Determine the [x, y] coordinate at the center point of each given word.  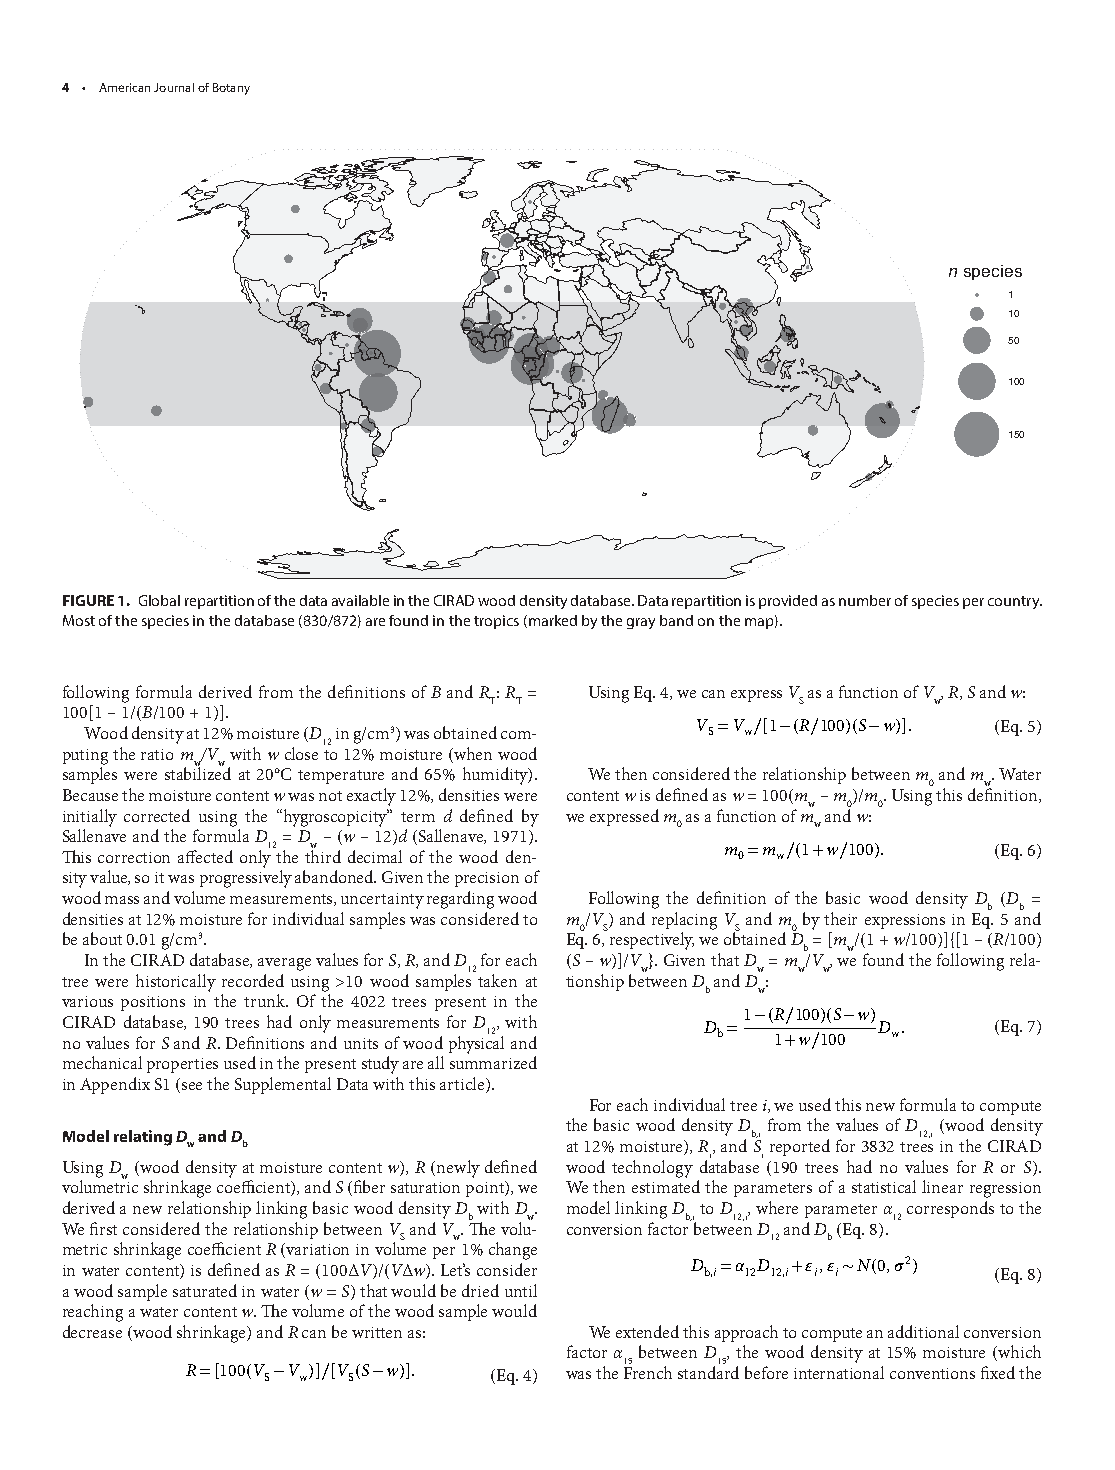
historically [176, 983]
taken [497, 980]
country [1015, 602]
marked [551, 621]
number [865, 600]
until [521, 1290]
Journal [174, 87]
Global [159, 600]
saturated [205, 1290]
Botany [231, 89]
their [840, 918]
